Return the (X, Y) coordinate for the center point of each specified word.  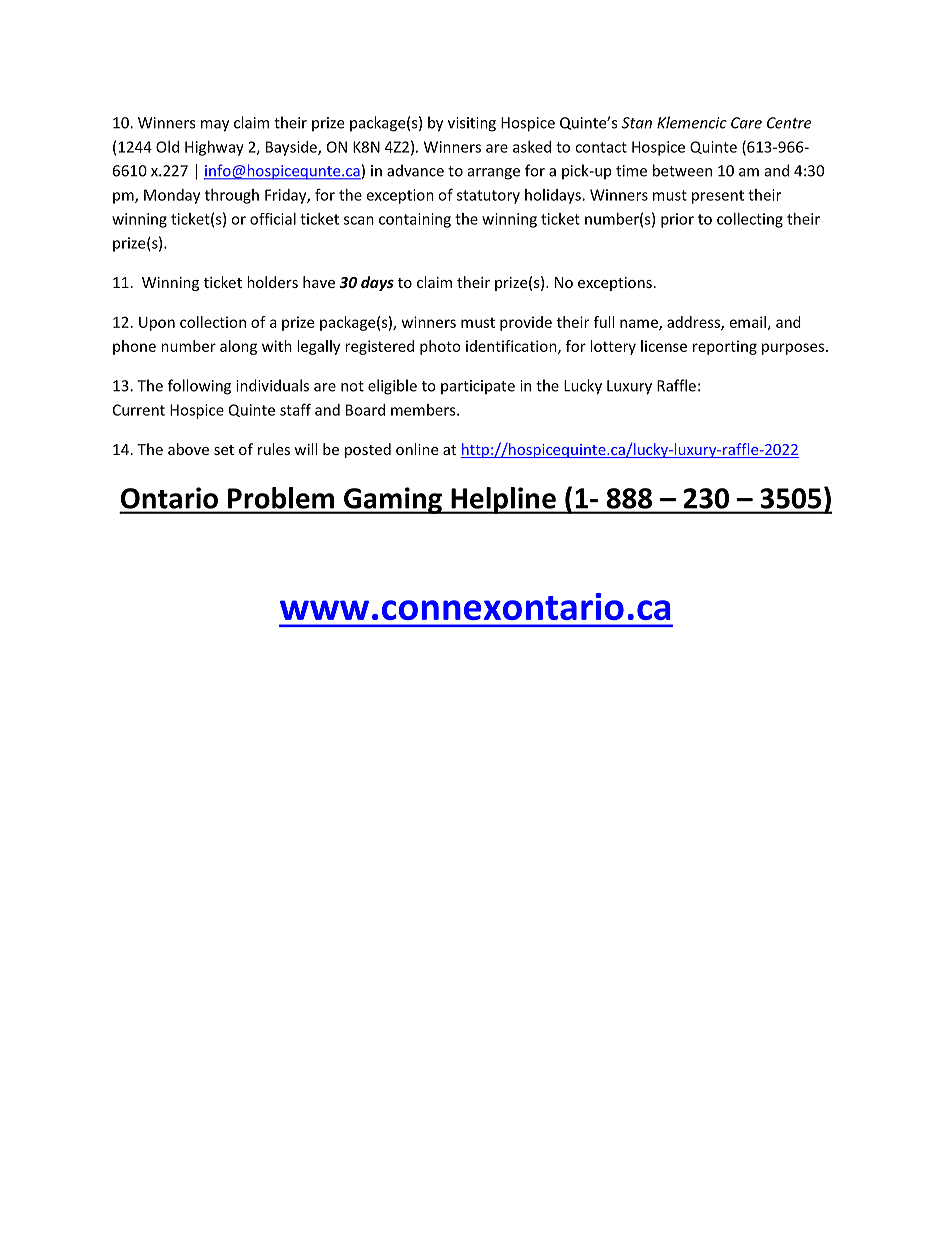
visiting (472, 124)
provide (526, 323)
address (694, 323)
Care (746, 123)
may (215, 126)
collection (213, 322)
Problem (281, 498)
